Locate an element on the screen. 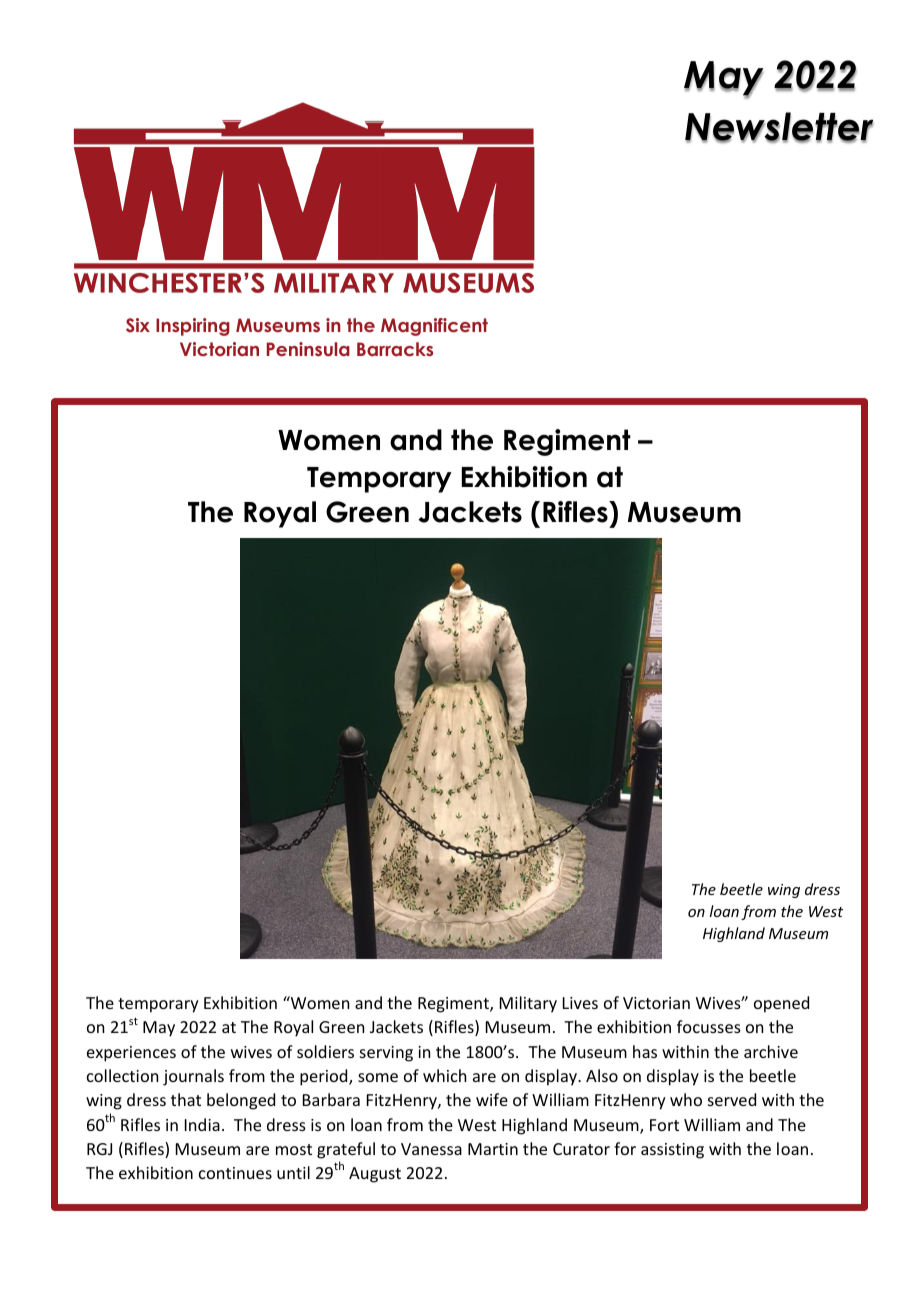  Inspiring is located at coordinates (193, 327).
